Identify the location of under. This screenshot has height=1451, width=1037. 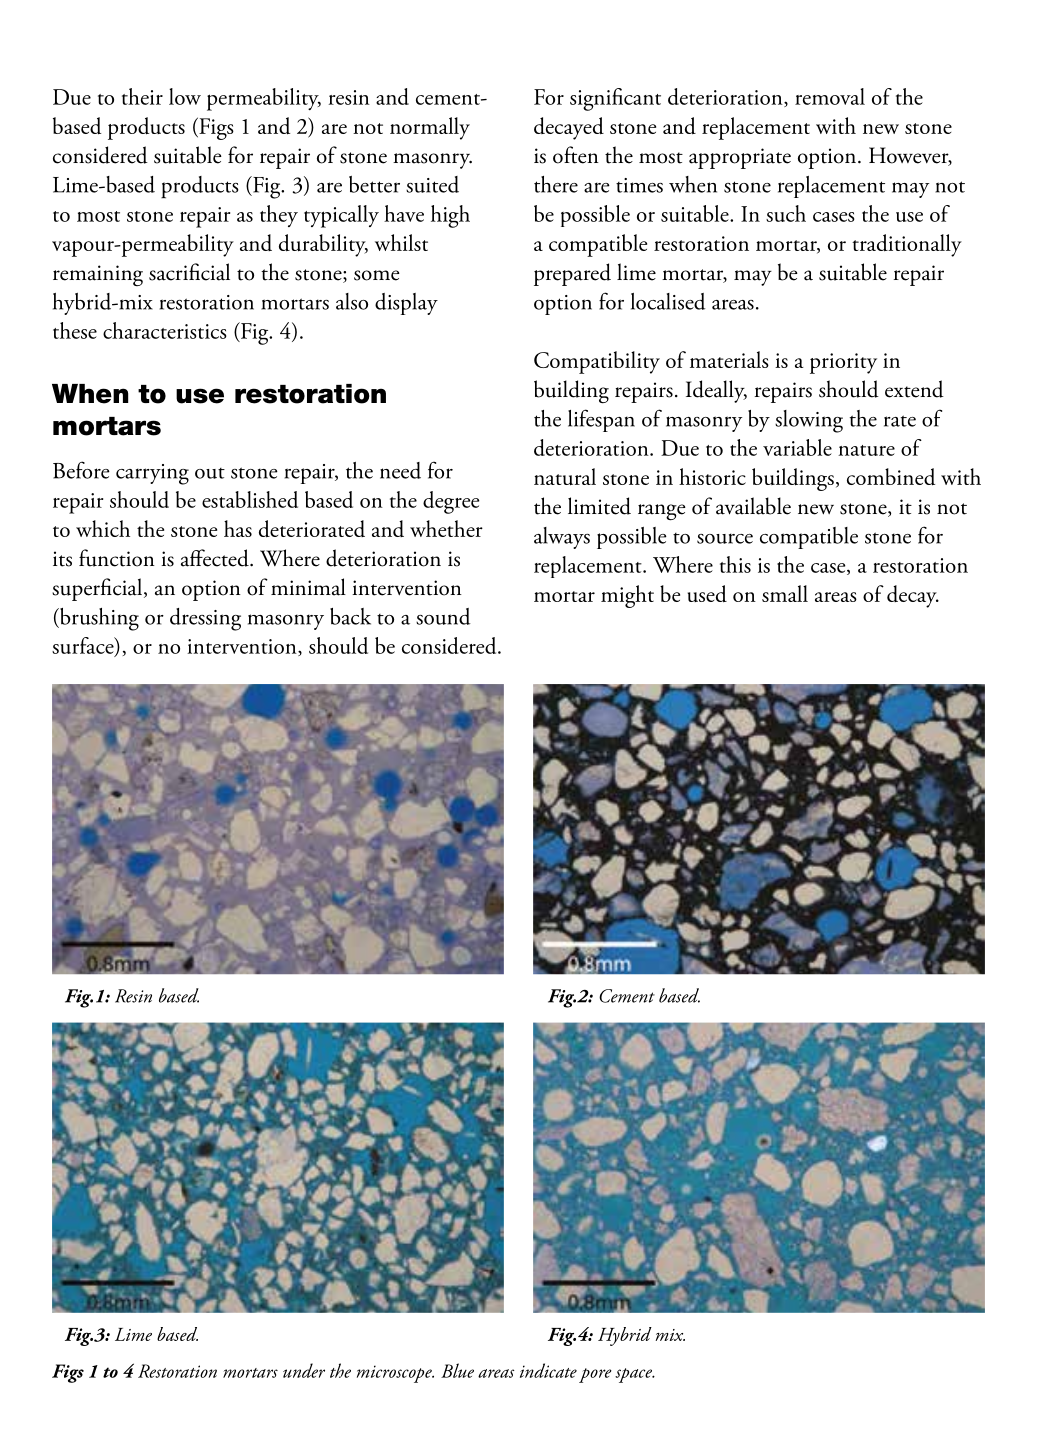
(304, 1370).
